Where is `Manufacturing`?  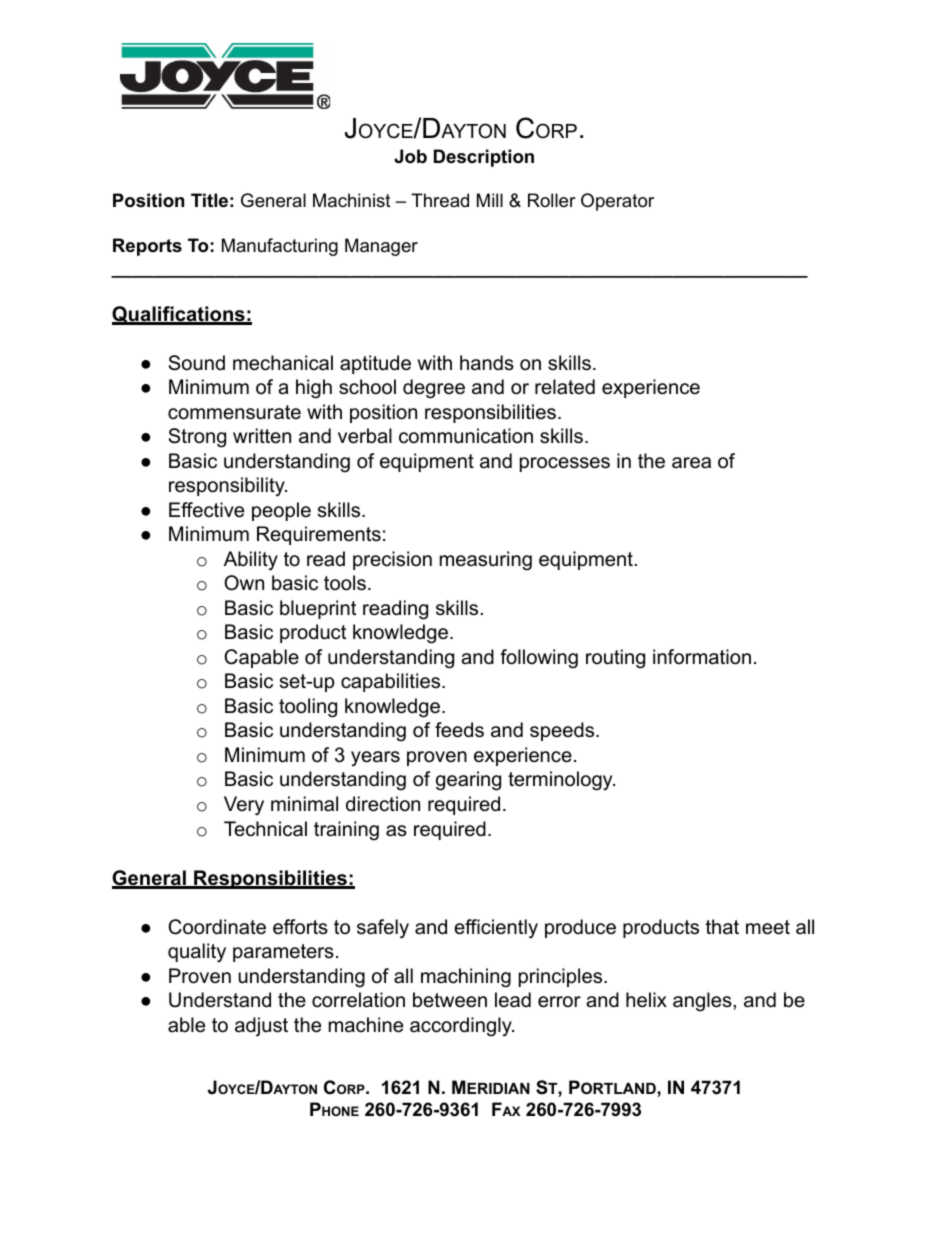
Manufacturing is located at coordinates (280, 247).
